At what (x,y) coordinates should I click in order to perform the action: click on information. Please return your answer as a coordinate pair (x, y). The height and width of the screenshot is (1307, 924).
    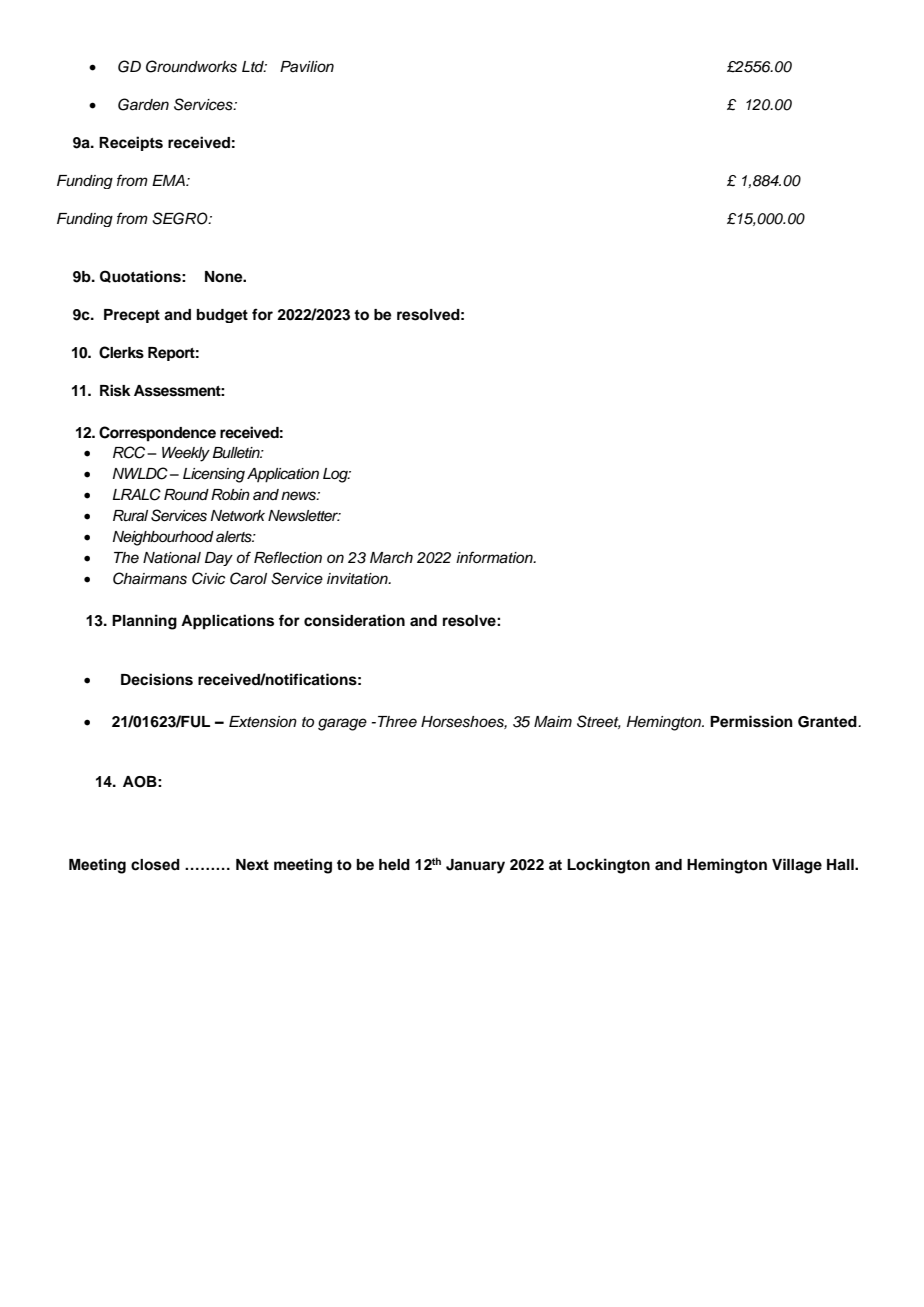
    Looking at the image, I should click on (495, 557).
